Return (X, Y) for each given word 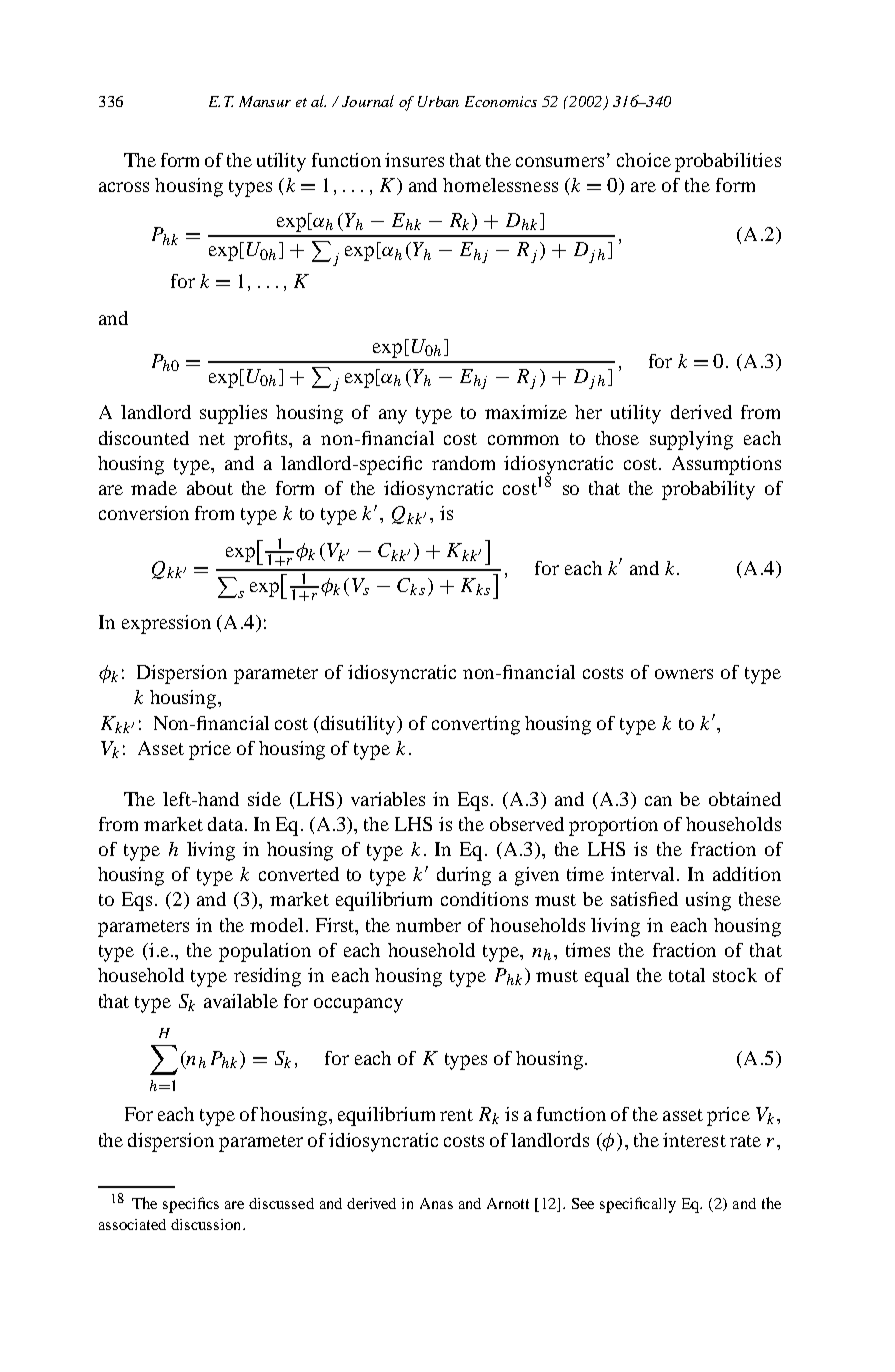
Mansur (265, 101)
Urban (438, 101)
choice (644, 160)
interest (694, 1140)
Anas (436, 1203)
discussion (207, 1224)
